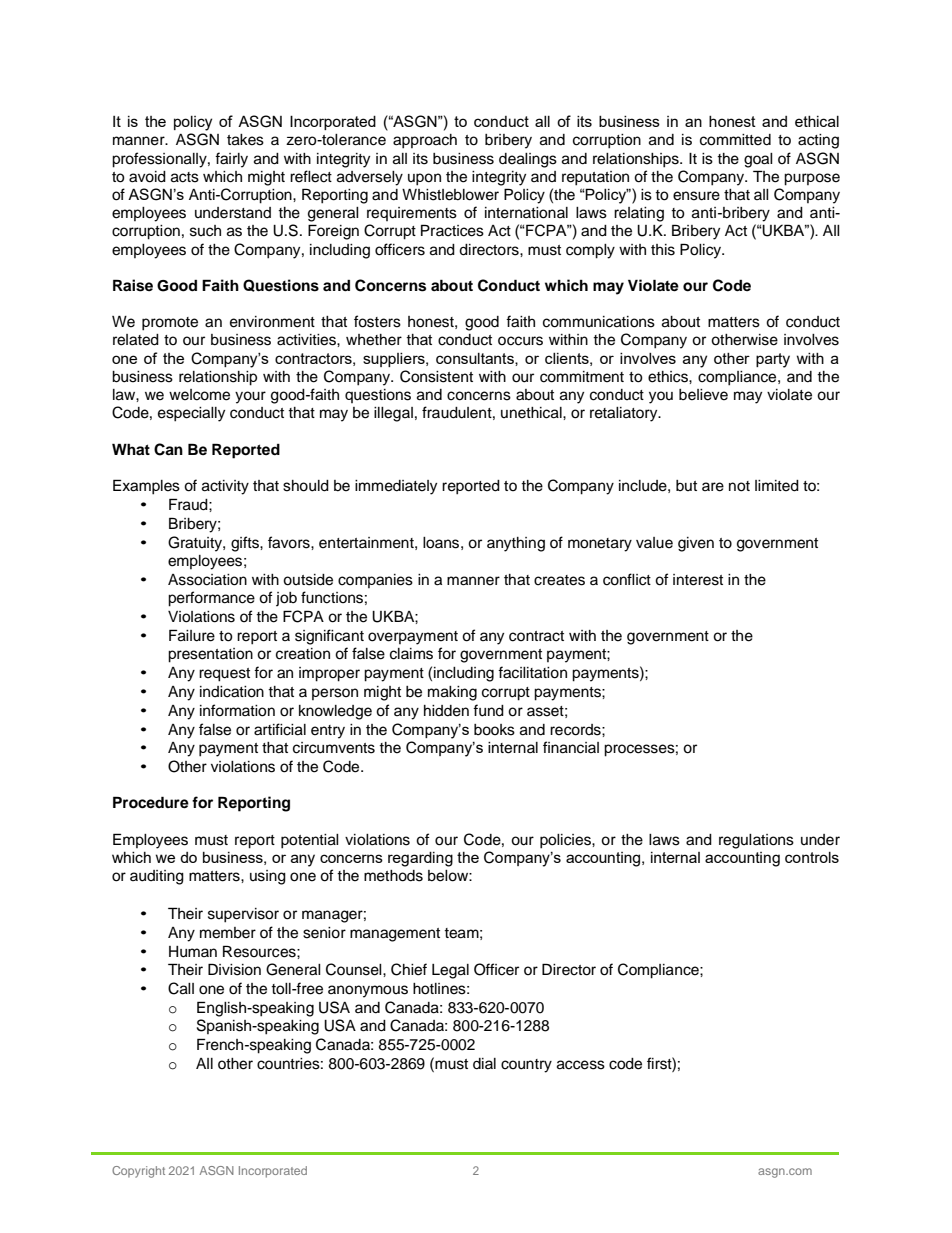  I want to click on believe, so click(703, 395).
